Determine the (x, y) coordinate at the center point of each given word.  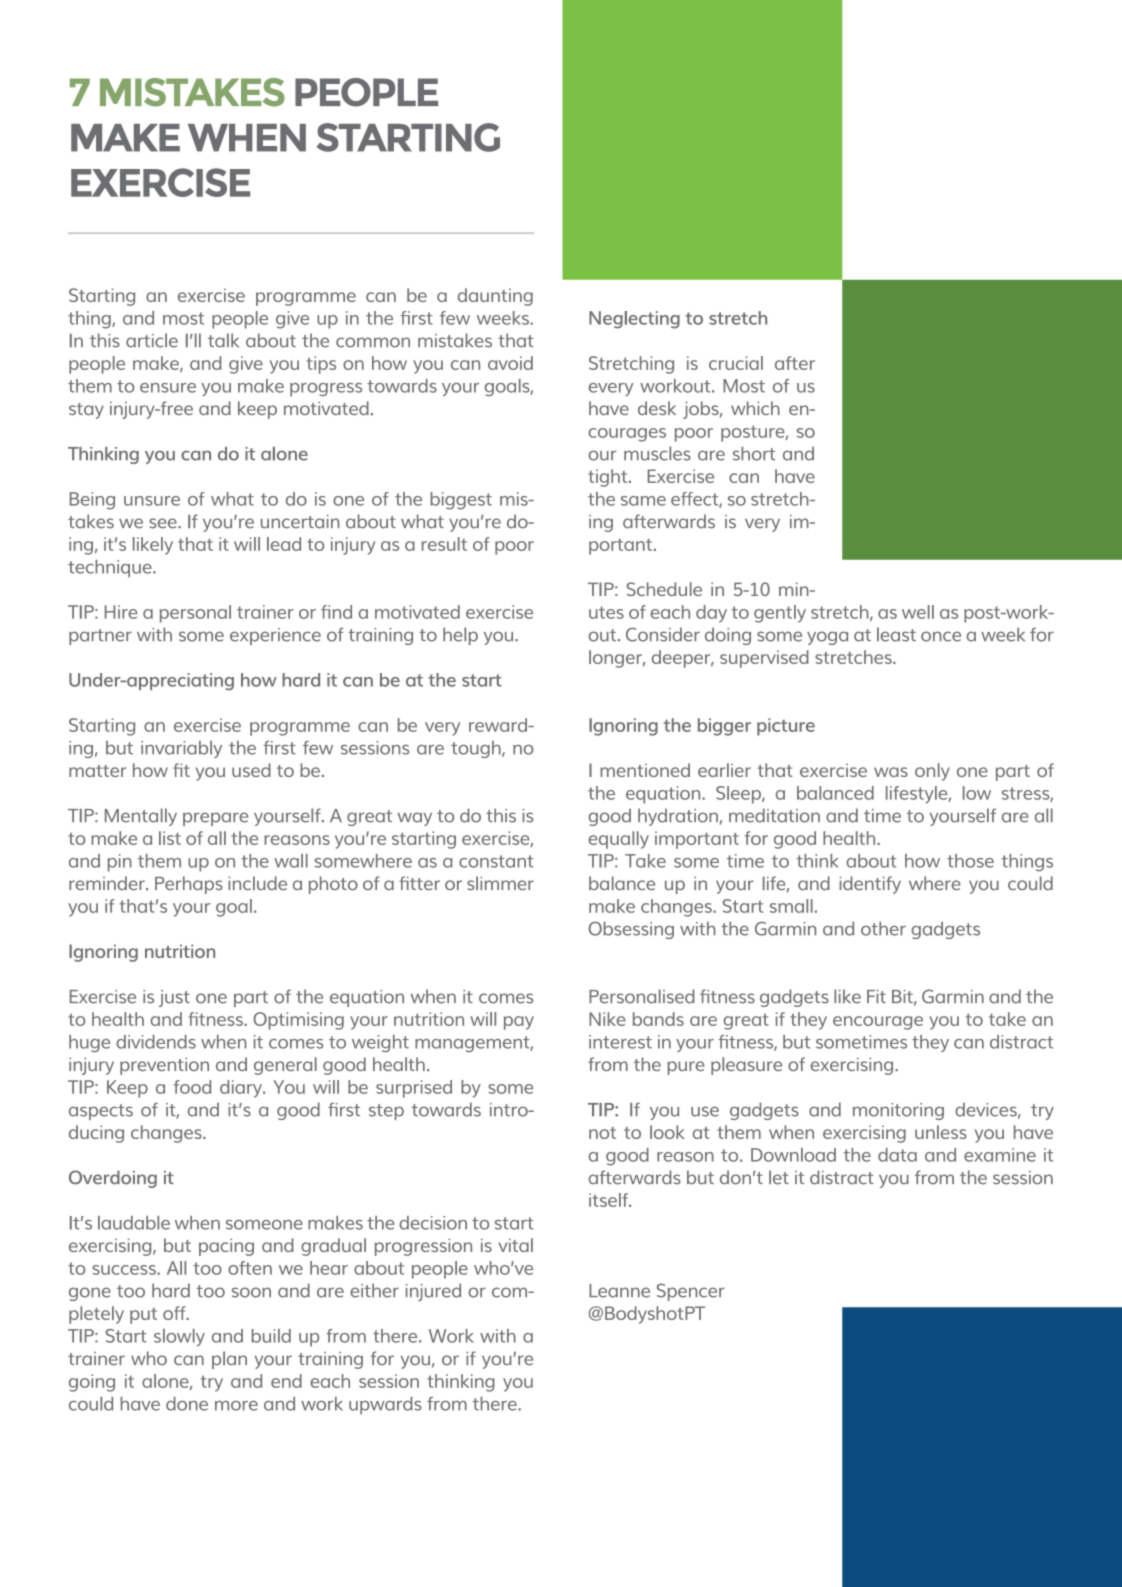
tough (477, 749)
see (164, 523)
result (444, 544)
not (602, 1133)
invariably (181, 749)
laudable (134, 1223)
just (174, 998)
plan (229, 1360)
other (883, 929)
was (891, 772)
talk (223, 340)
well (918, 612)
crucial (736, 363)
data (897, 1155)
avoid (510, 363)
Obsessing (631, 930)
